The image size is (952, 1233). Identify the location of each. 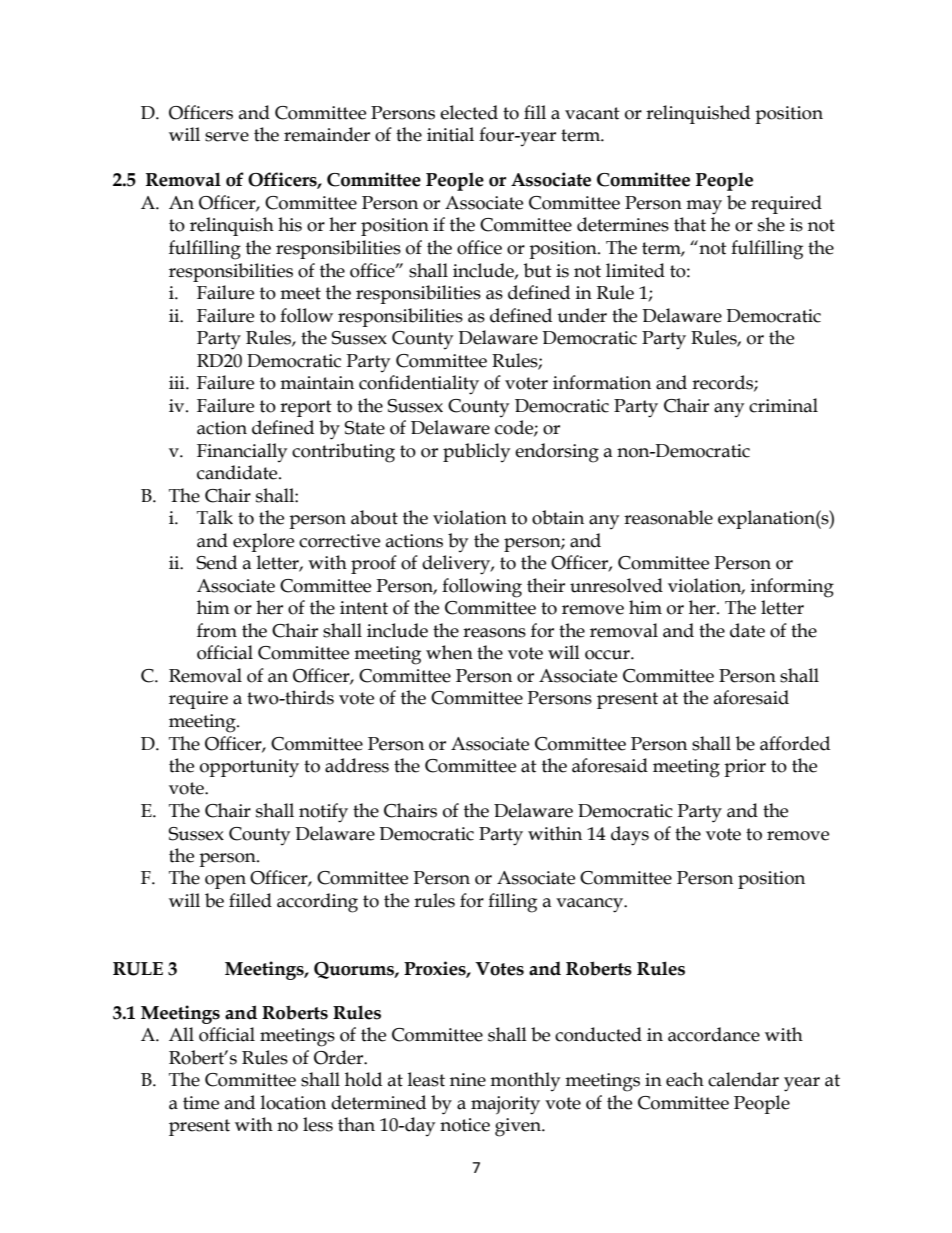
(685, 1079).
